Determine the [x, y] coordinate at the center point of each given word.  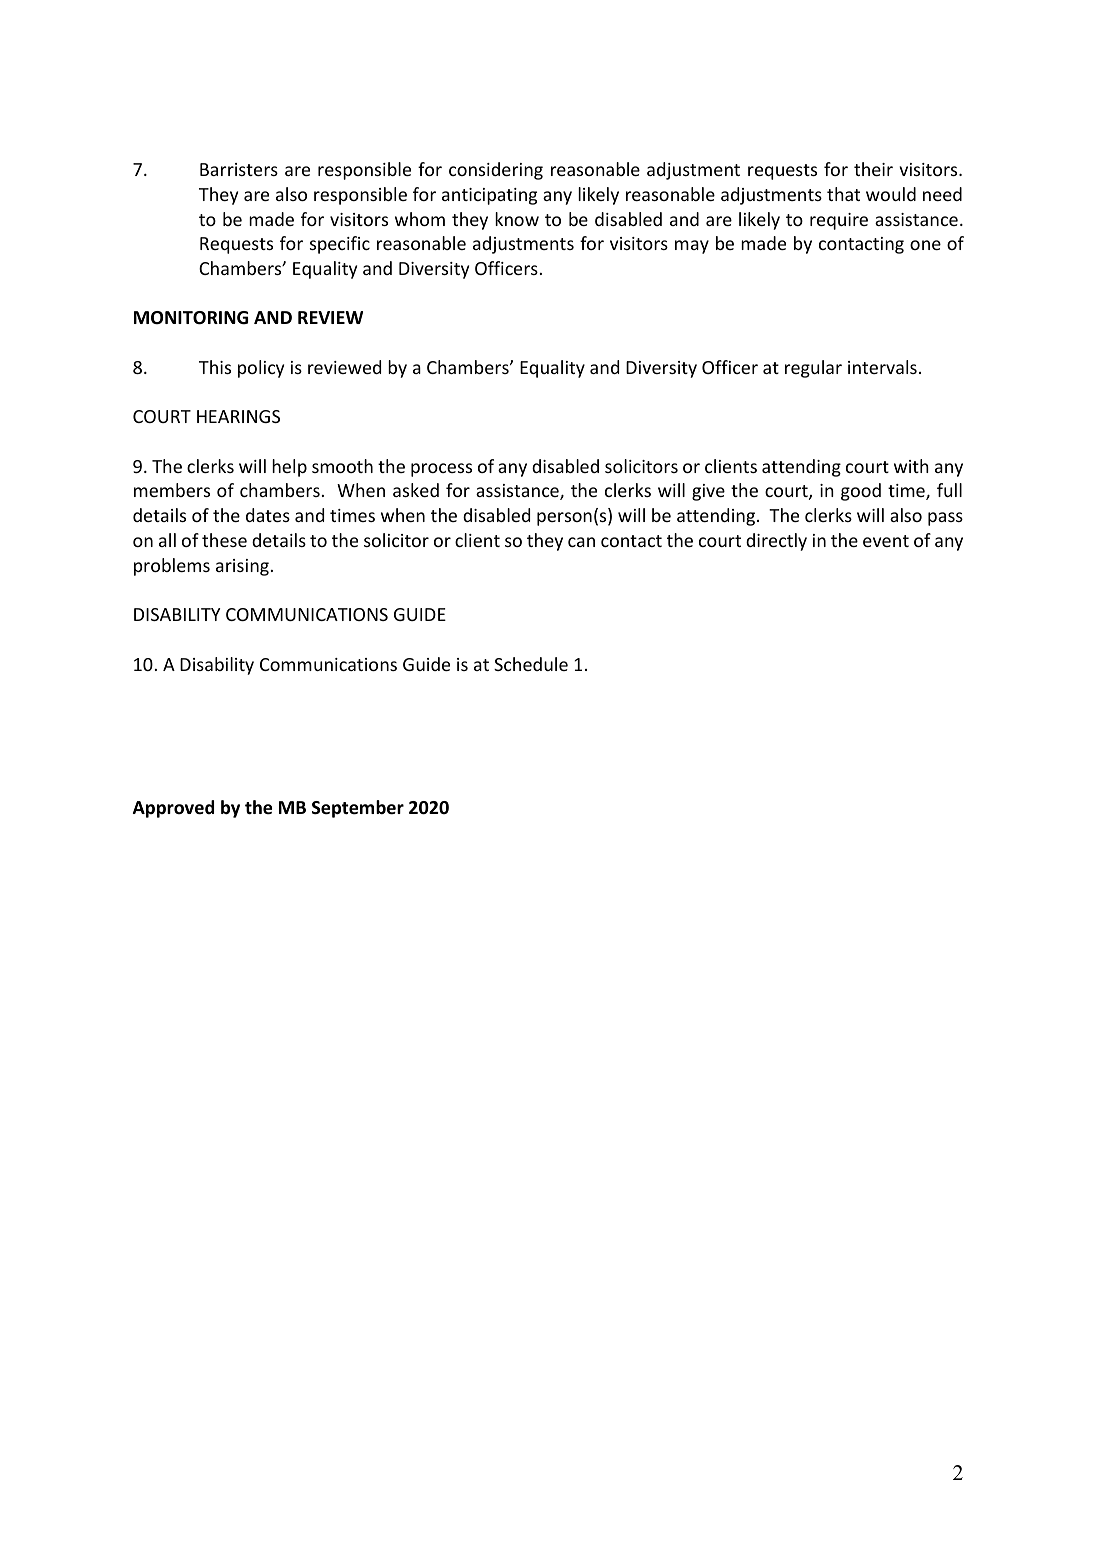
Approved [173, 809]
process [441, 470]
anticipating [489, 196]
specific [340, 245]
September [358, 809]
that [843, 194]
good [861, 492]
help [289, 468]
